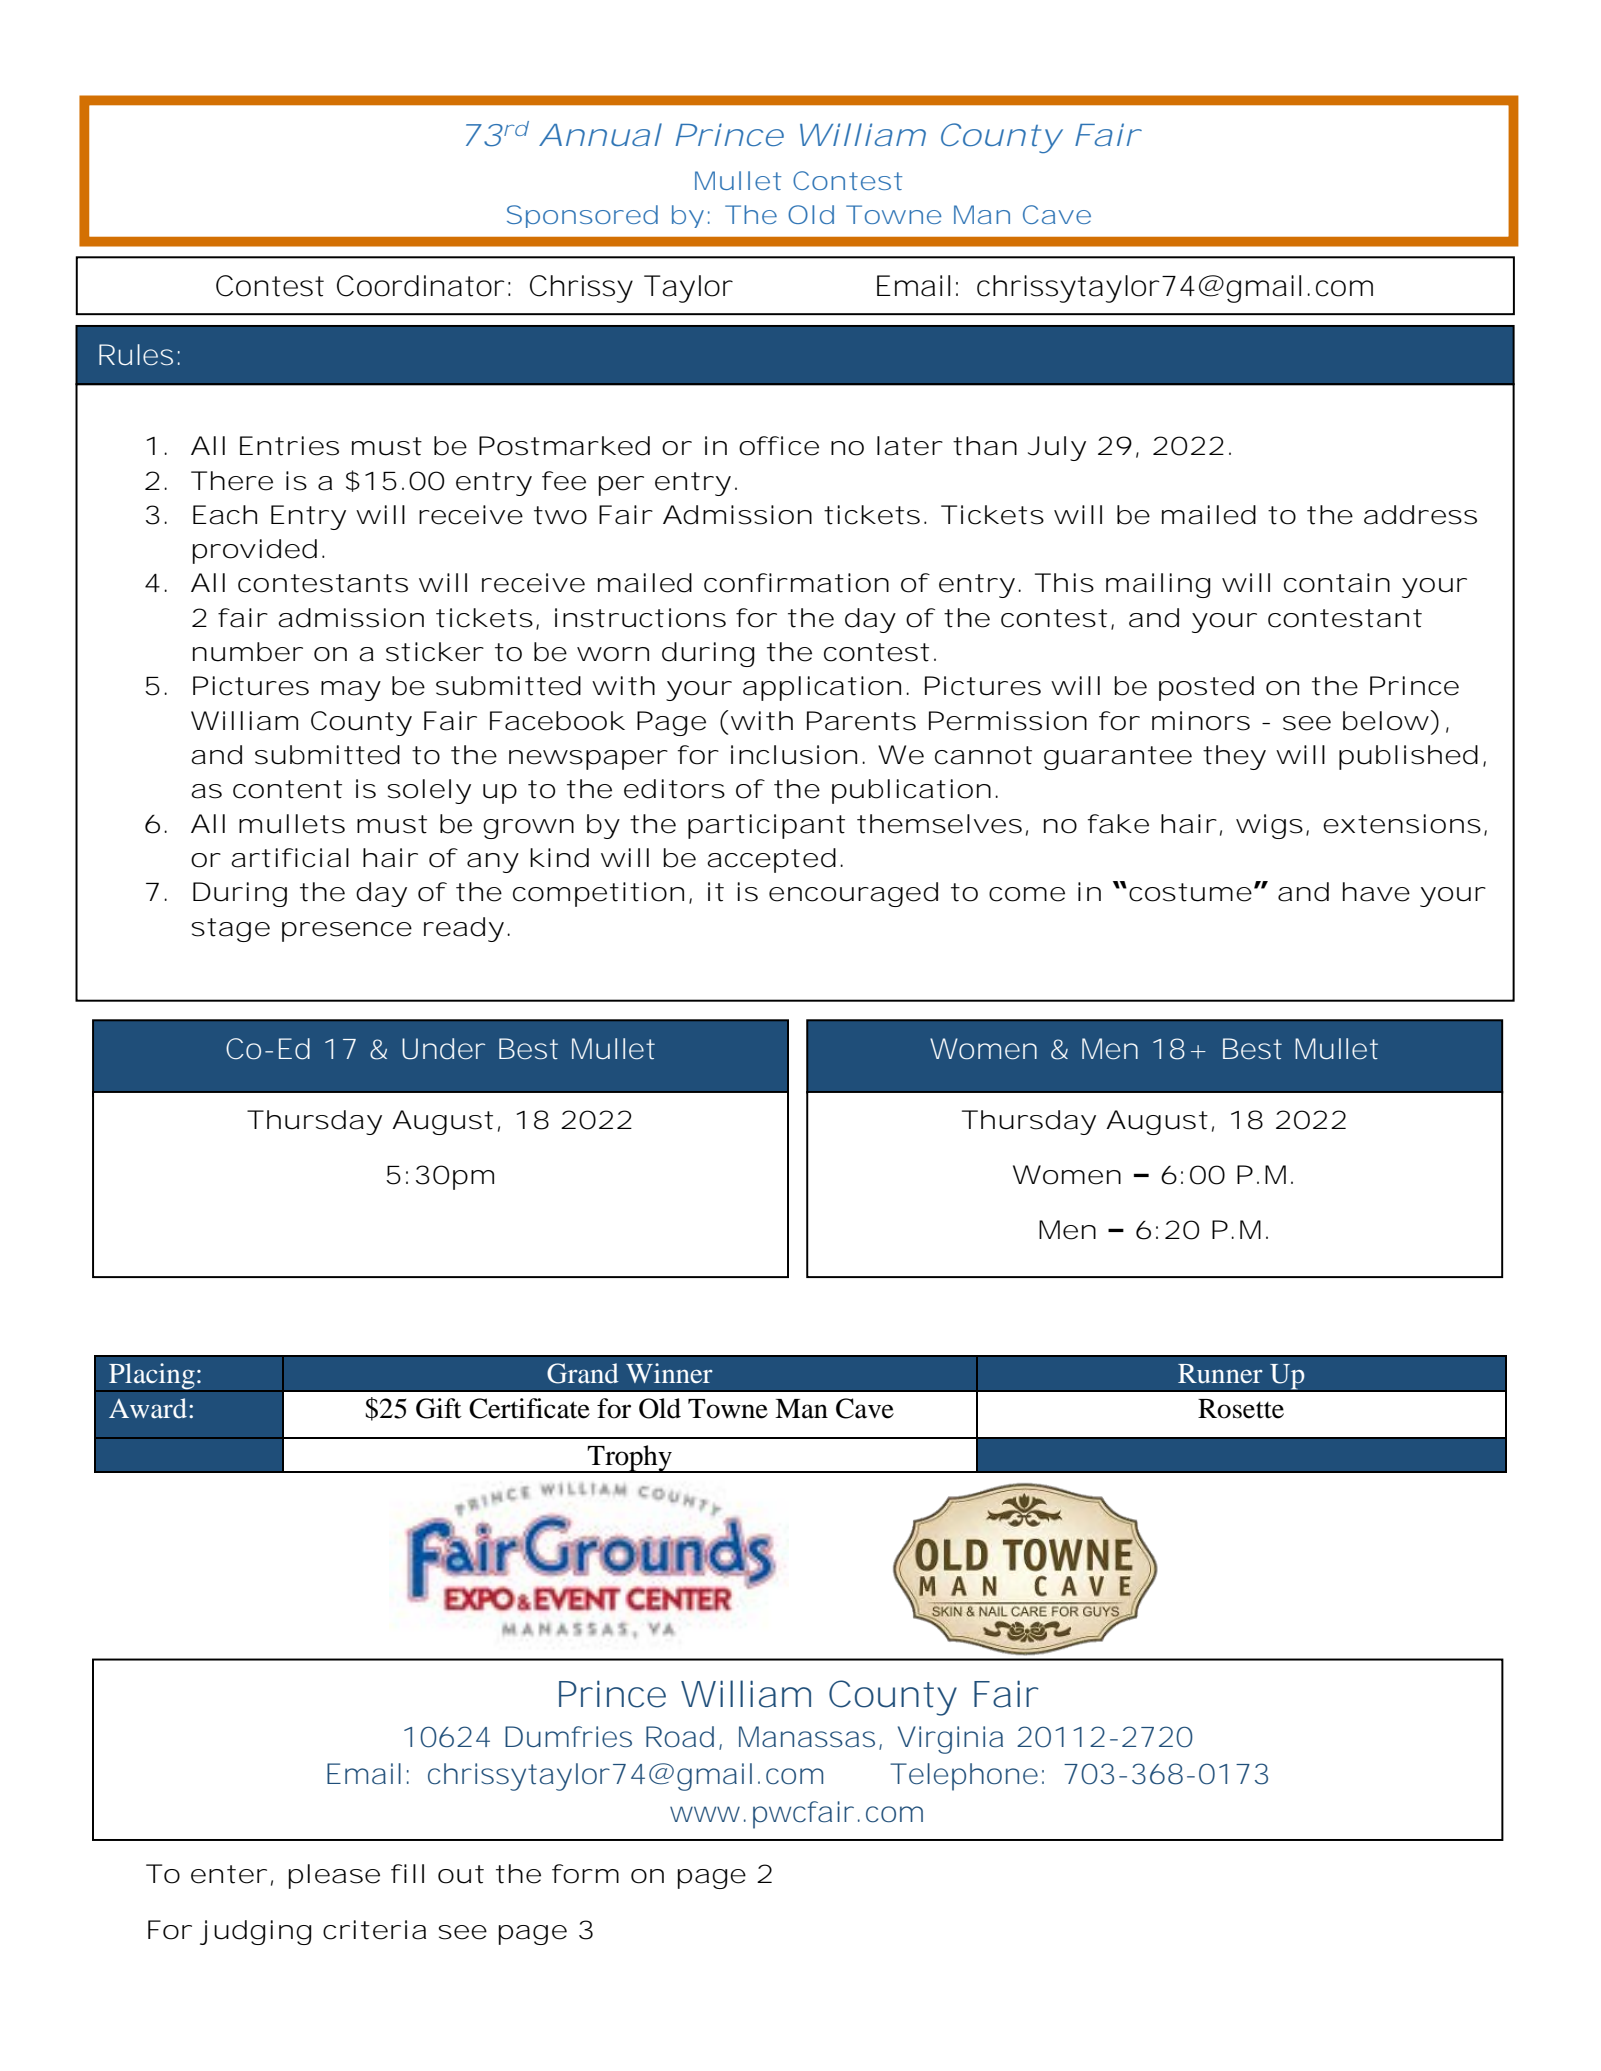  What do you see at coordinates (334, 1876) in the image?
I see `please` at bounding box center [334, 1876].
